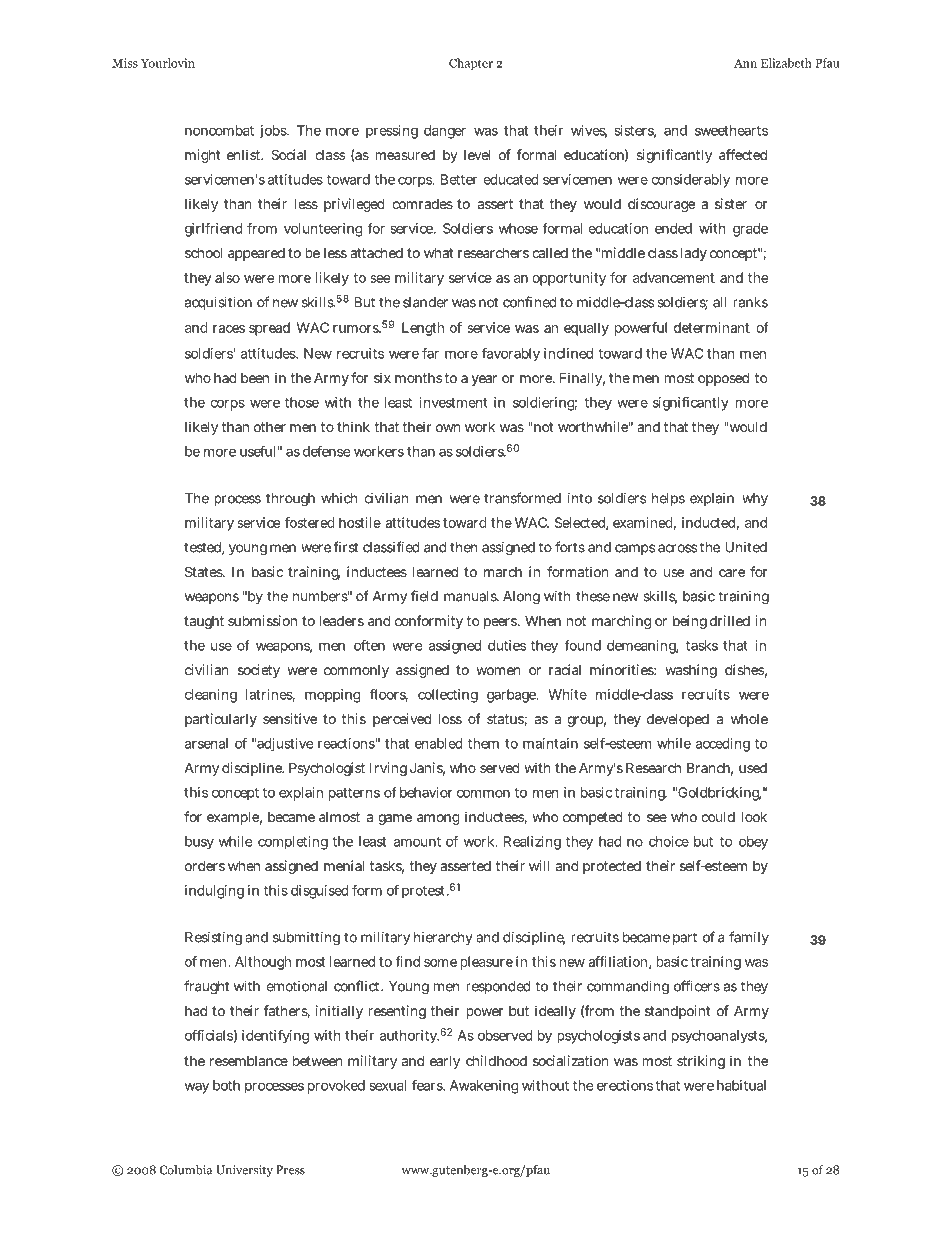 The height and width of the screenshot is (1233, 952). Describe the element at coordinates (244, 1171) in the screenshot. I see `University` at that location.
